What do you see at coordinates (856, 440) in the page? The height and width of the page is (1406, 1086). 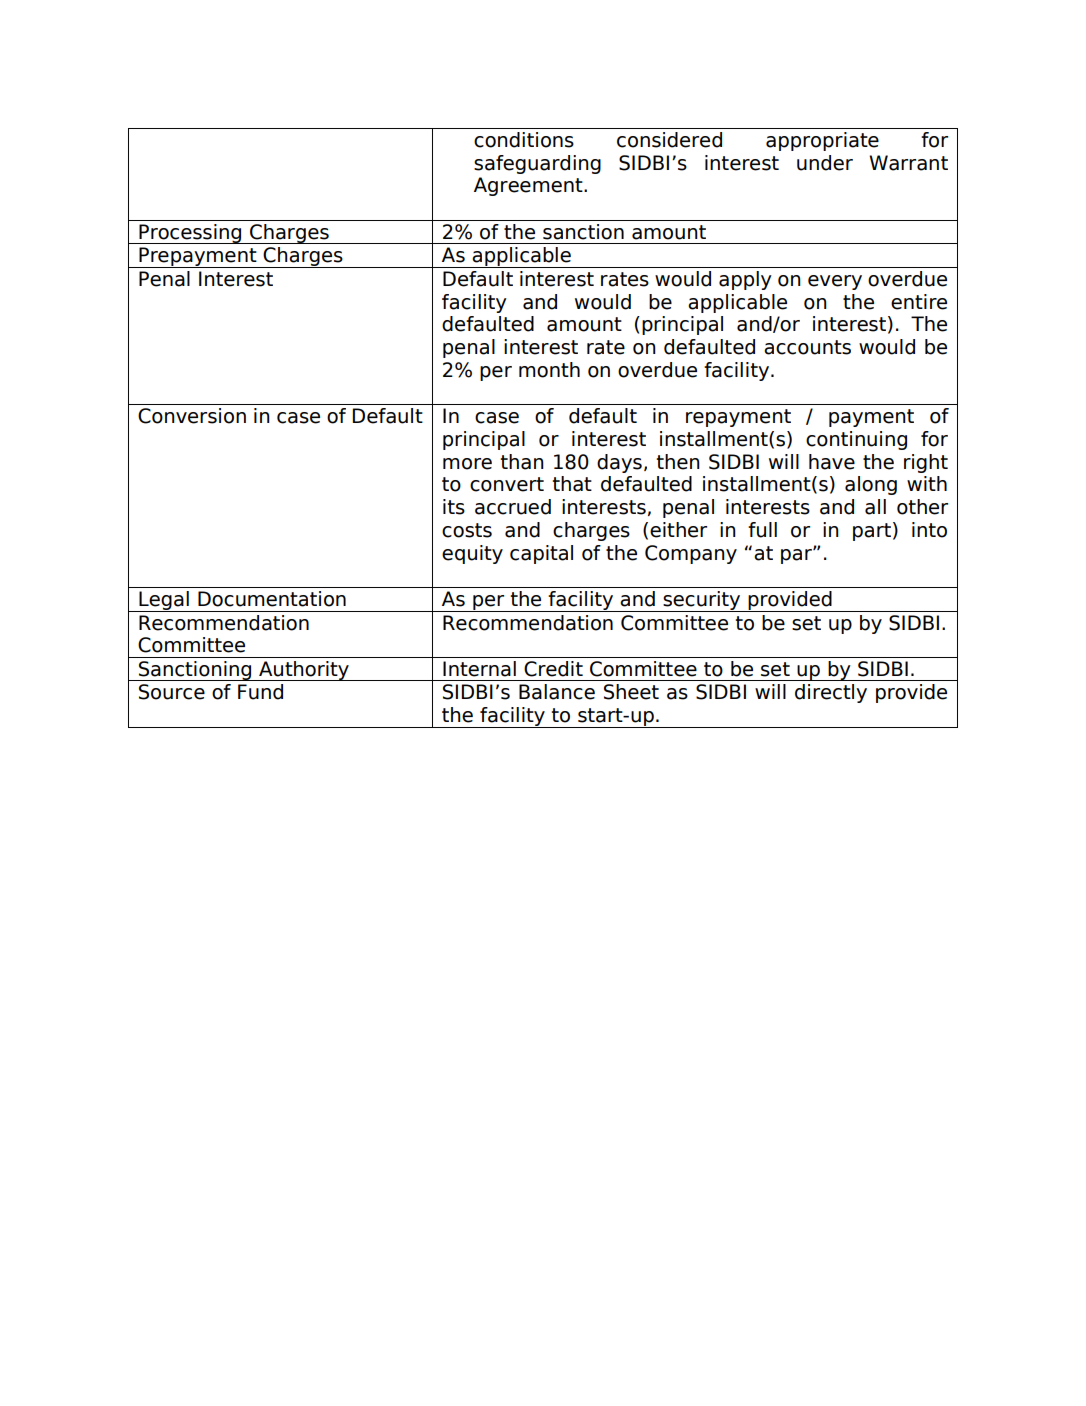 I see `continuing` at bounding box center [856, 440].
